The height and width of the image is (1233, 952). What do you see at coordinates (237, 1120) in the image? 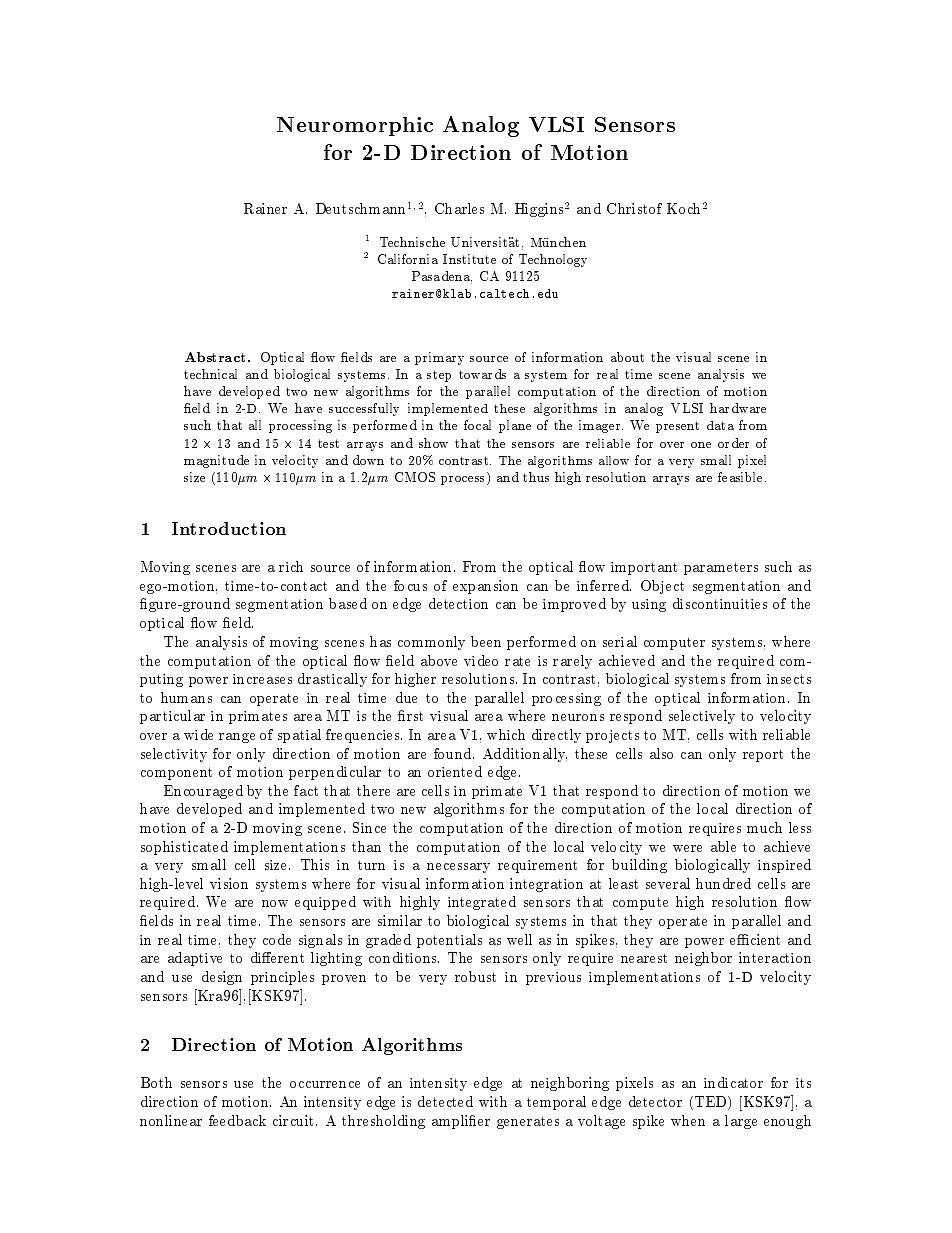
I see `feedback` at bounding box center [237, 1120].
